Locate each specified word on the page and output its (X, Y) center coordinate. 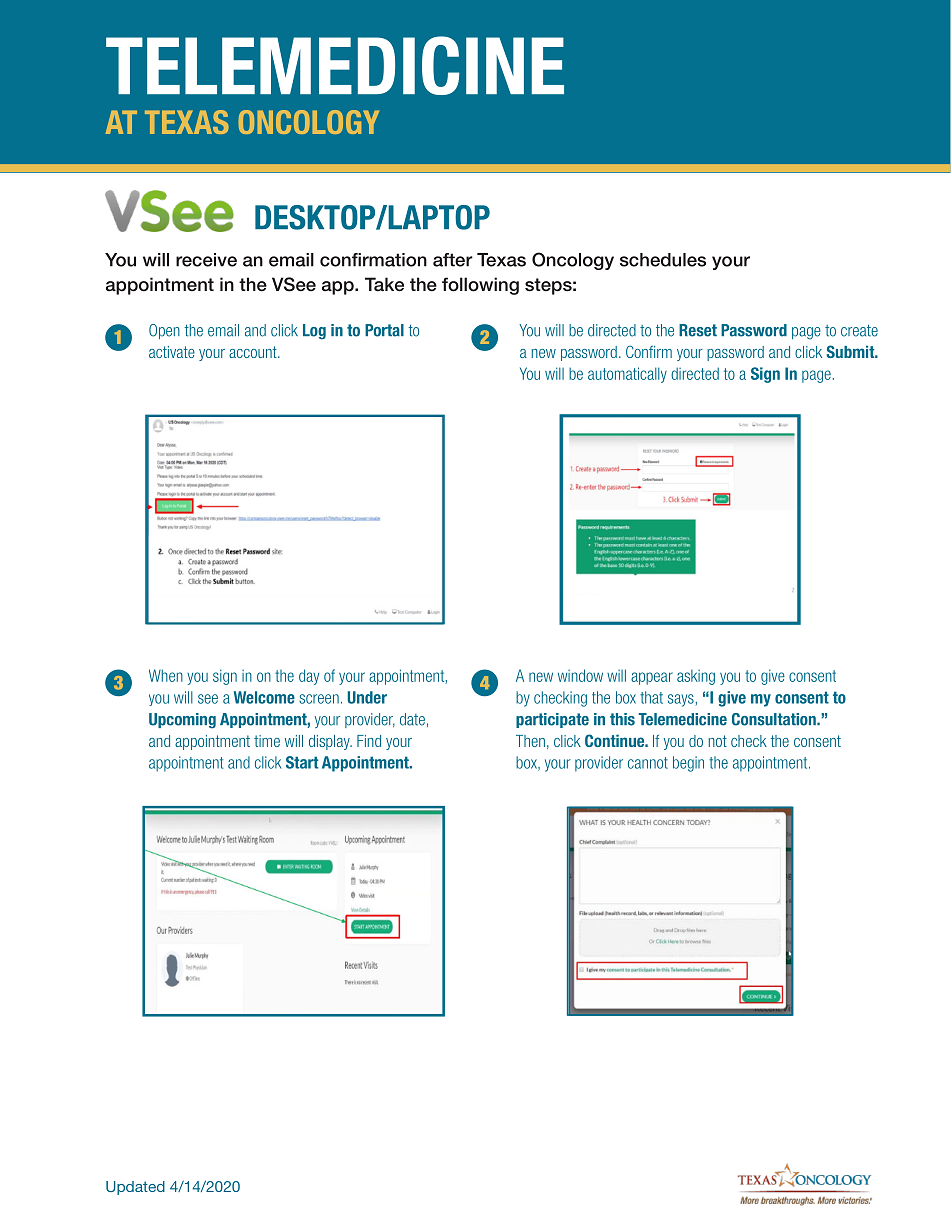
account (254, 352)
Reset (698, 330)
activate (172, 352)
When (166, 675)
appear (652, 678)
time (267, 741)
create (859, 331)
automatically (627, 375)
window (580, 675)
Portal (384, 330)
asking (696, 677)
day (309, 677)
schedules (663, 260)
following (480, 286)
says (681, 700)
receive (206, 260)
